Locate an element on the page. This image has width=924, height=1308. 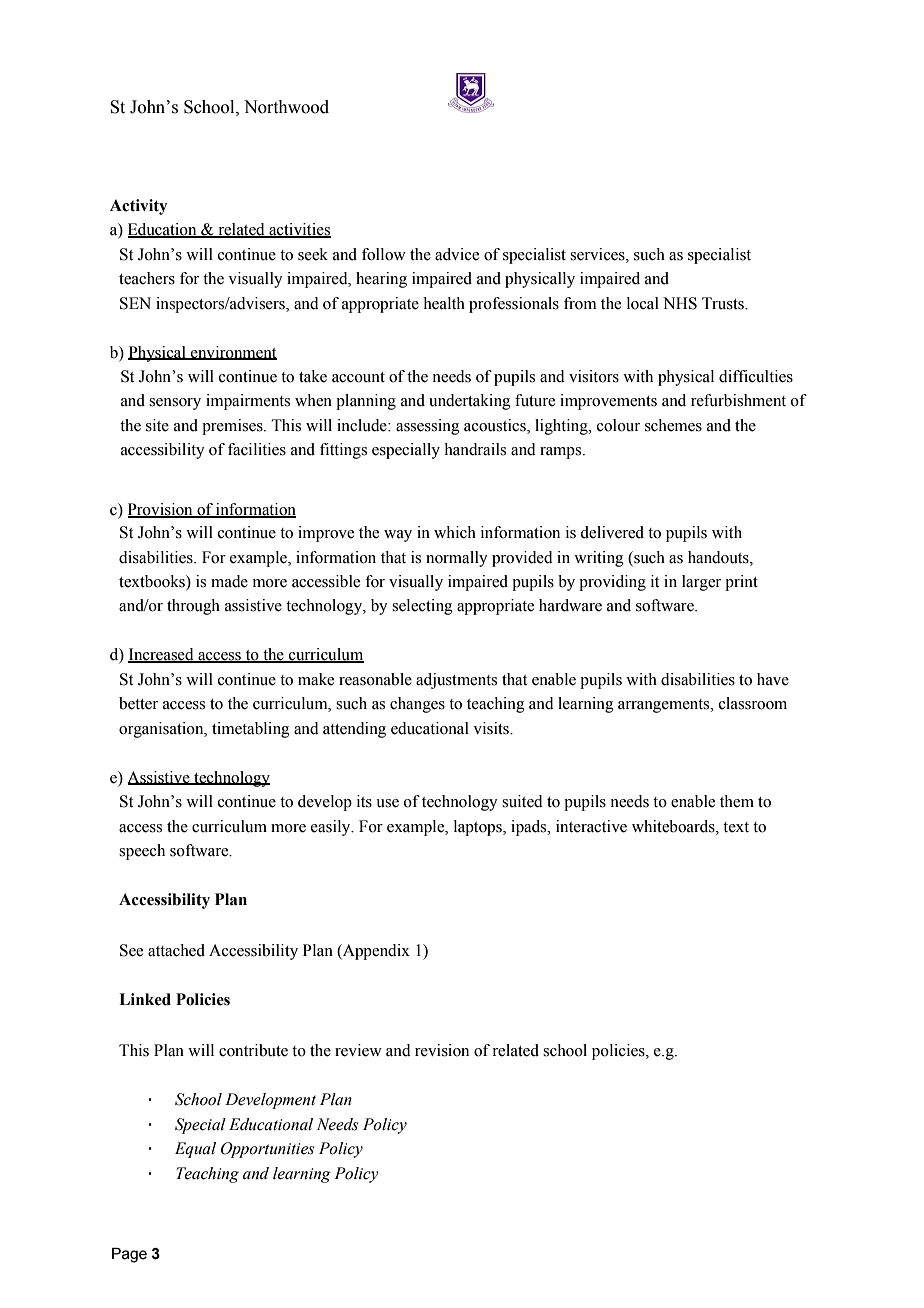
Northwood is located at coordinates (286, 107).
